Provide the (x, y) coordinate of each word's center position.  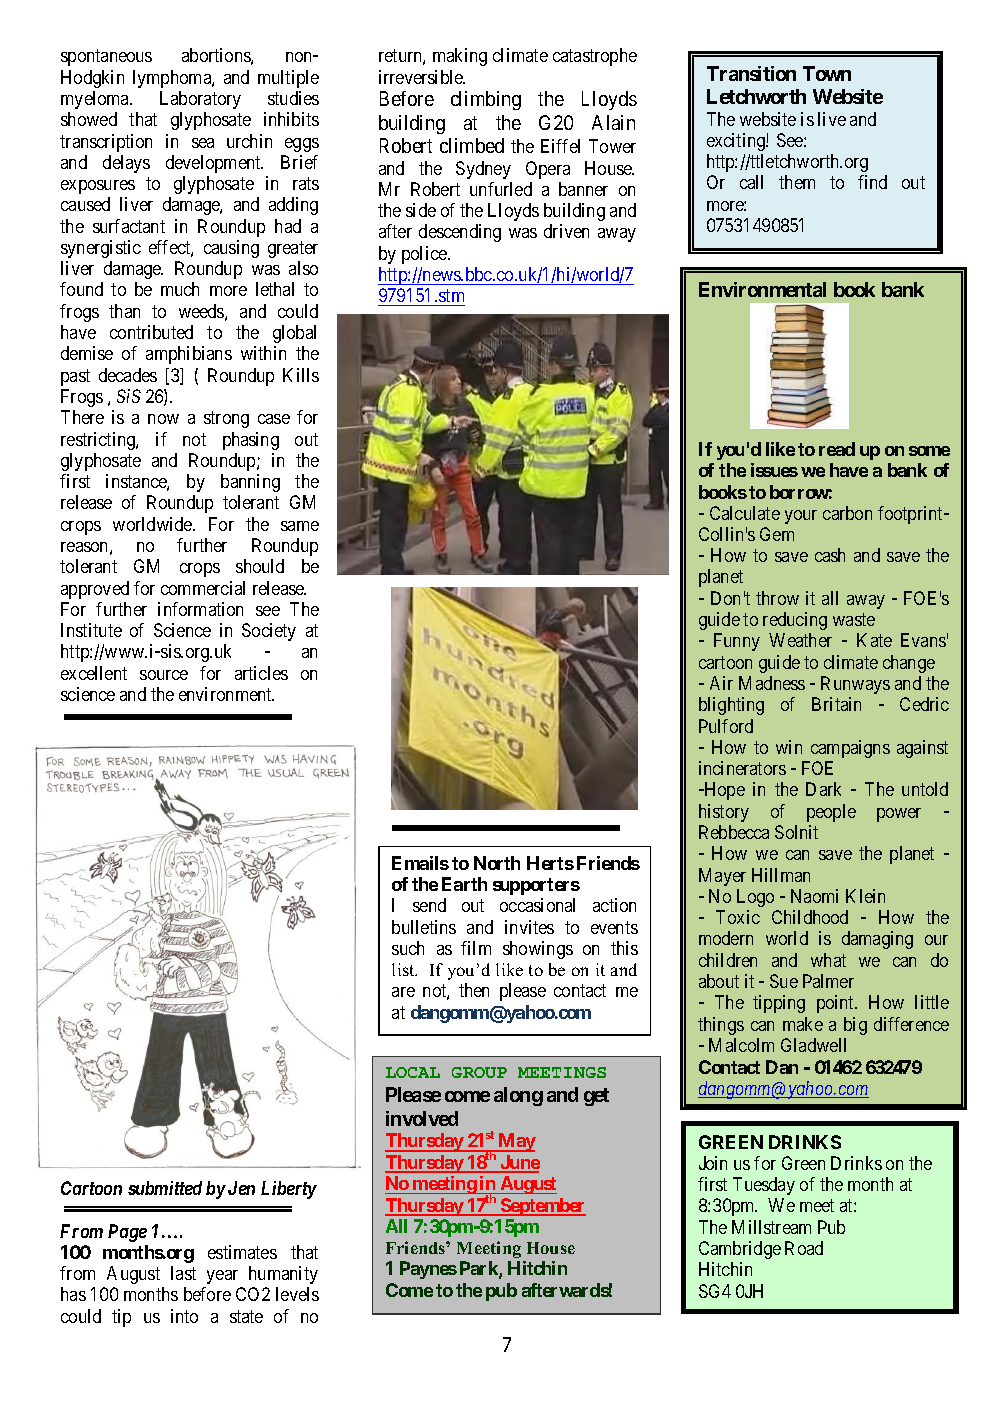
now (163, 419)
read (837, 449)
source (164, 675)
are (403, 992)
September (542, 1207)
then (474, 990)
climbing (486, 100)
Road (804, 1248)
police (425, 255)
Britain (836, 704)
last (183, 1273)
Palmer (828, 981)
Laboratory (200, 100)
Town (827, 73)
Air (721, 683)
